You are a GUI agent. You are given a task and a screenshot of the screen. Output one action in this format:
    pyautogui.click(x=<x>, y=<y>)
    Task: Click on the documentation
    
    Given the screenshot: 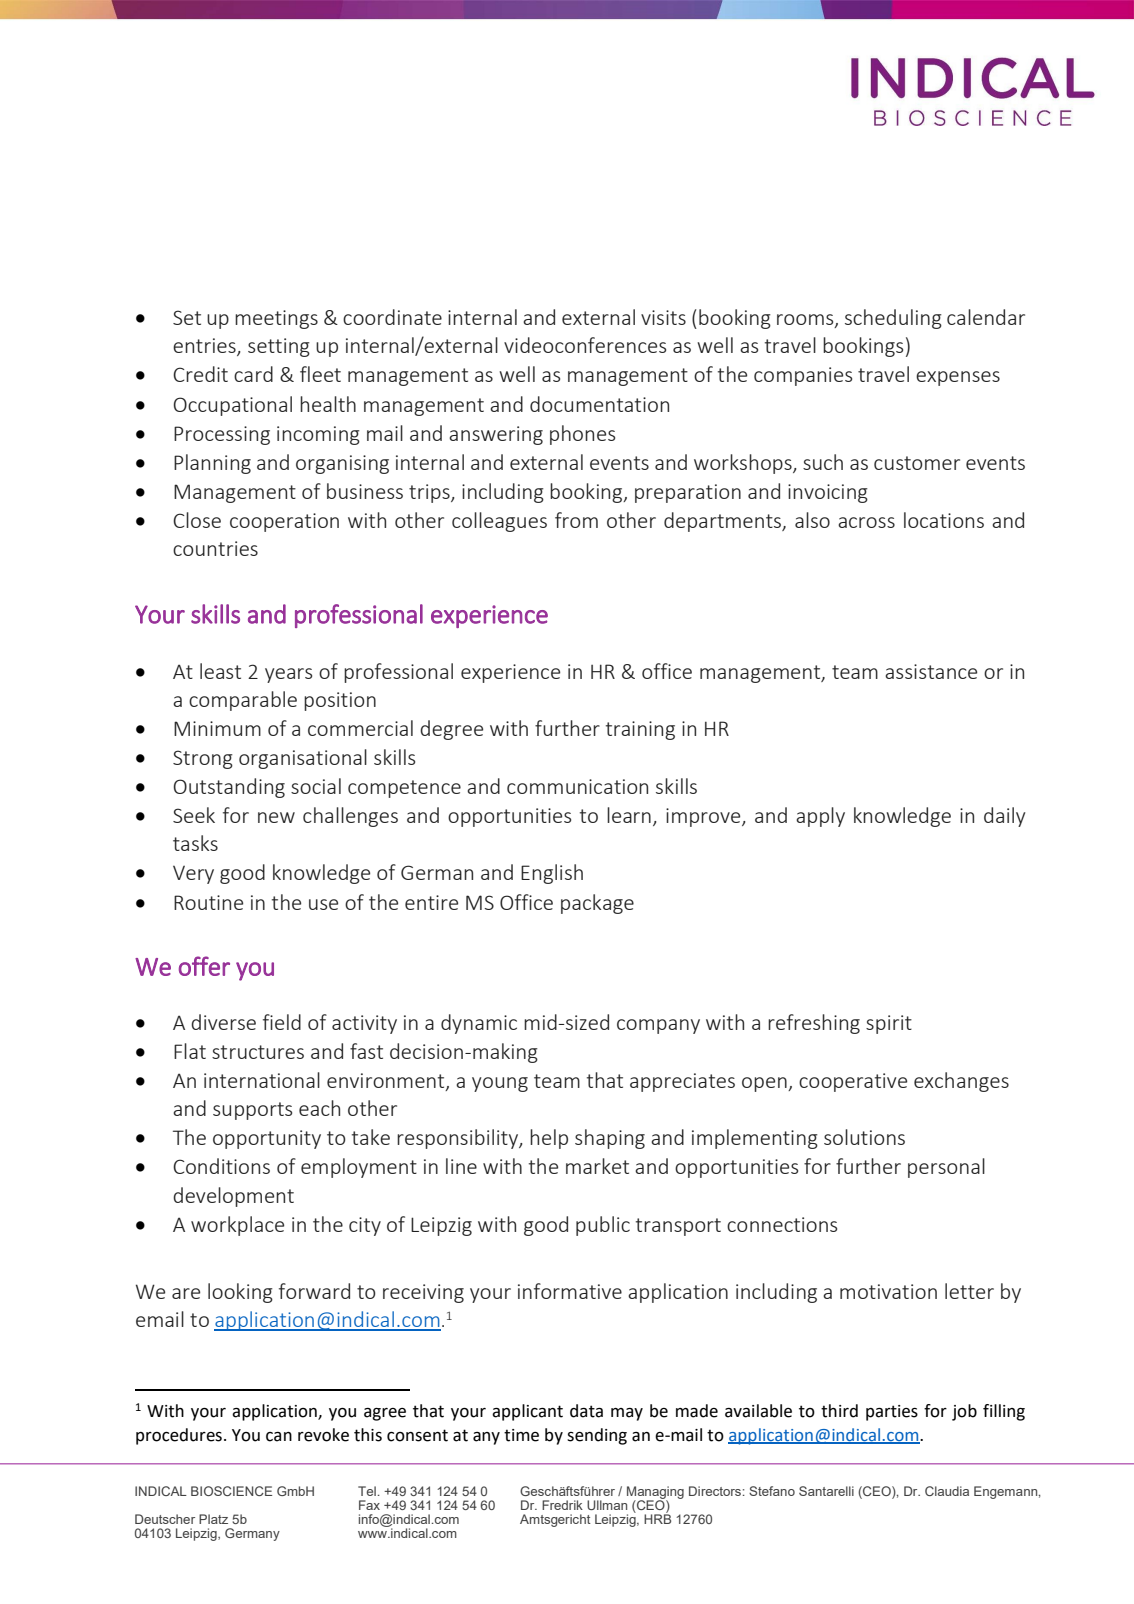 What is the action you would take?
    pyautogui.click(x=599, y=404)
